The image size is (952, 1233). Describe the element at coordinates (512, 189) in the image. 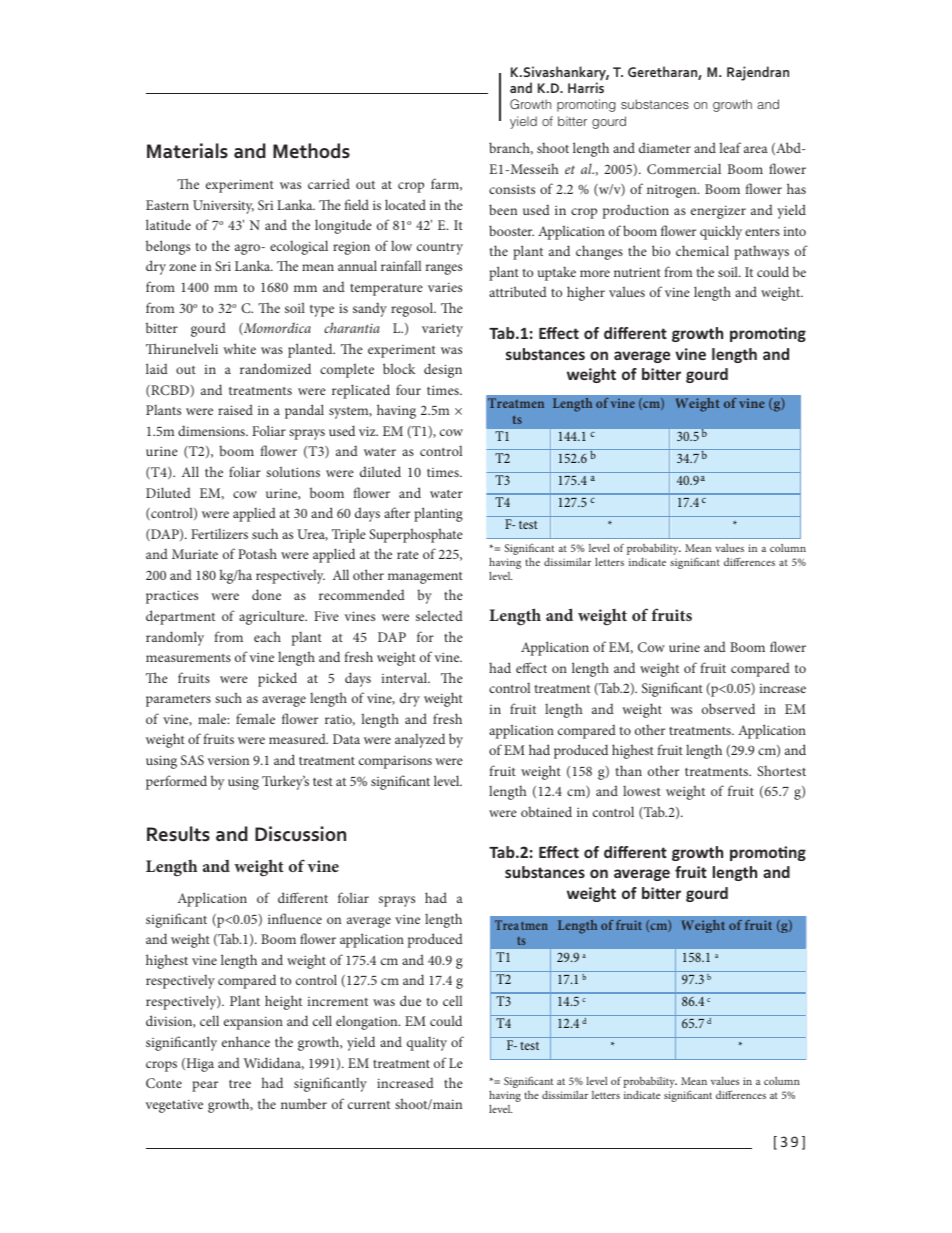

I see `consists` at that location.
